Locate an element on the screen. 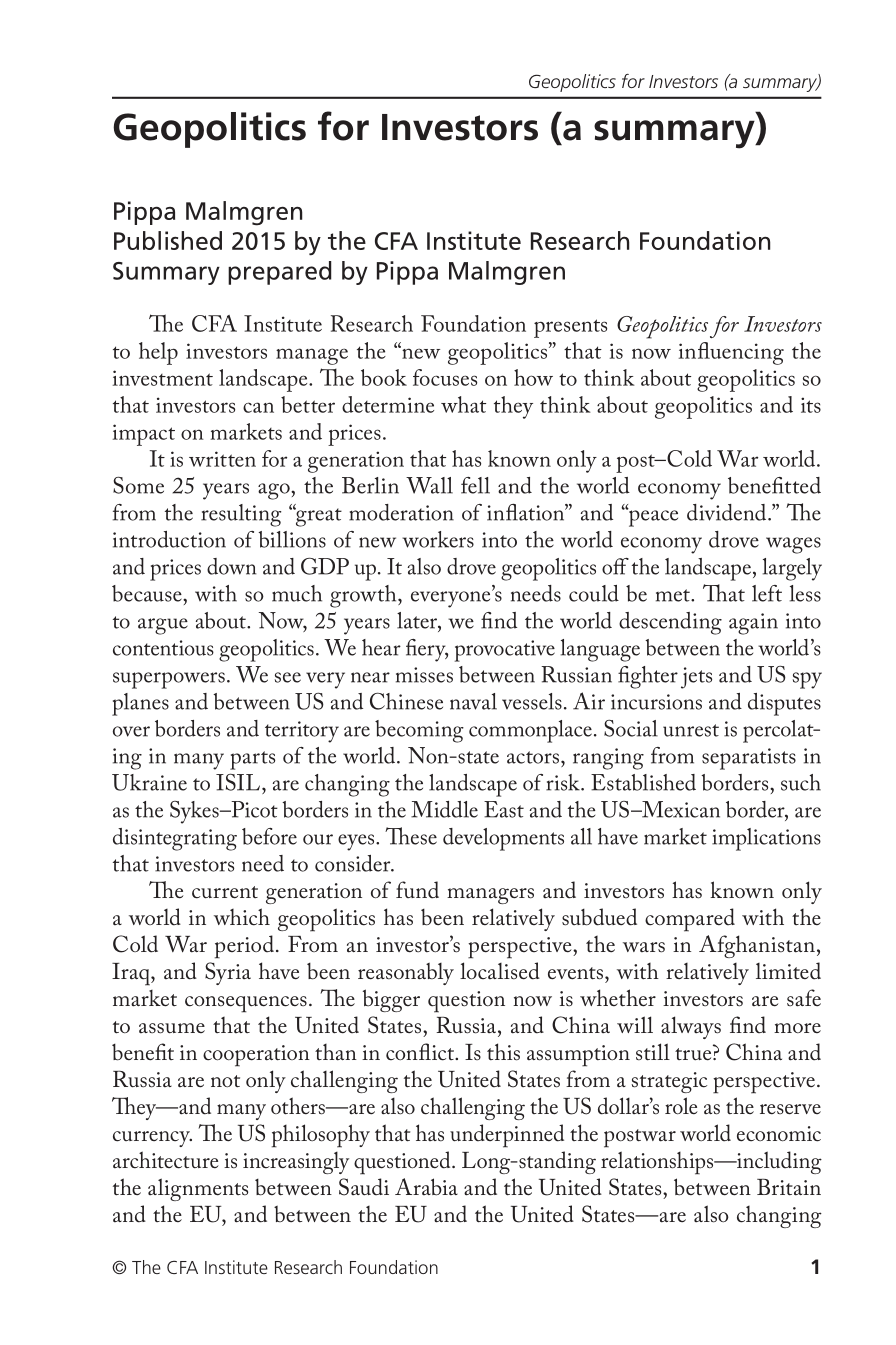 The width and height of the screenshot is (896, 1345). alignments is located at coordinates (198, 1189).
